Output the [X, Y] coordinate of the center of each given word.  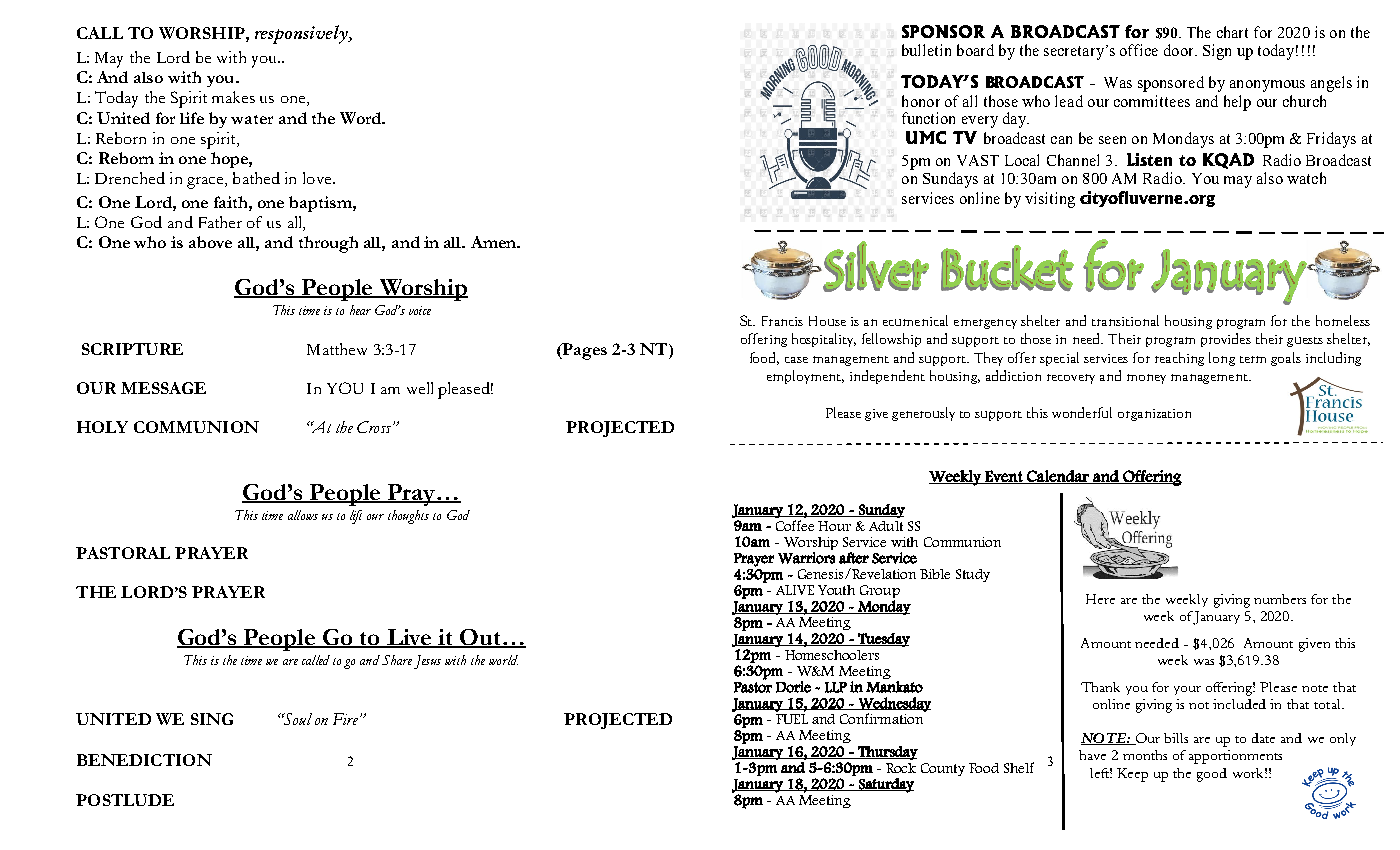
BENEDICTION [144, 760]
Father [220, 222]
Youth [836, 590]
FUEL [792, 719]
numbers [1280, 599]
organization [1154, 415]
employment [805, 377]
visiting [1050, 200]
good [1212, 775]
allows [303, 515]
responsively [302, 34]
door [1180, 50]
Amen [494, 242]
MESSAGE [163, 388]
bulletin [926, 50]
